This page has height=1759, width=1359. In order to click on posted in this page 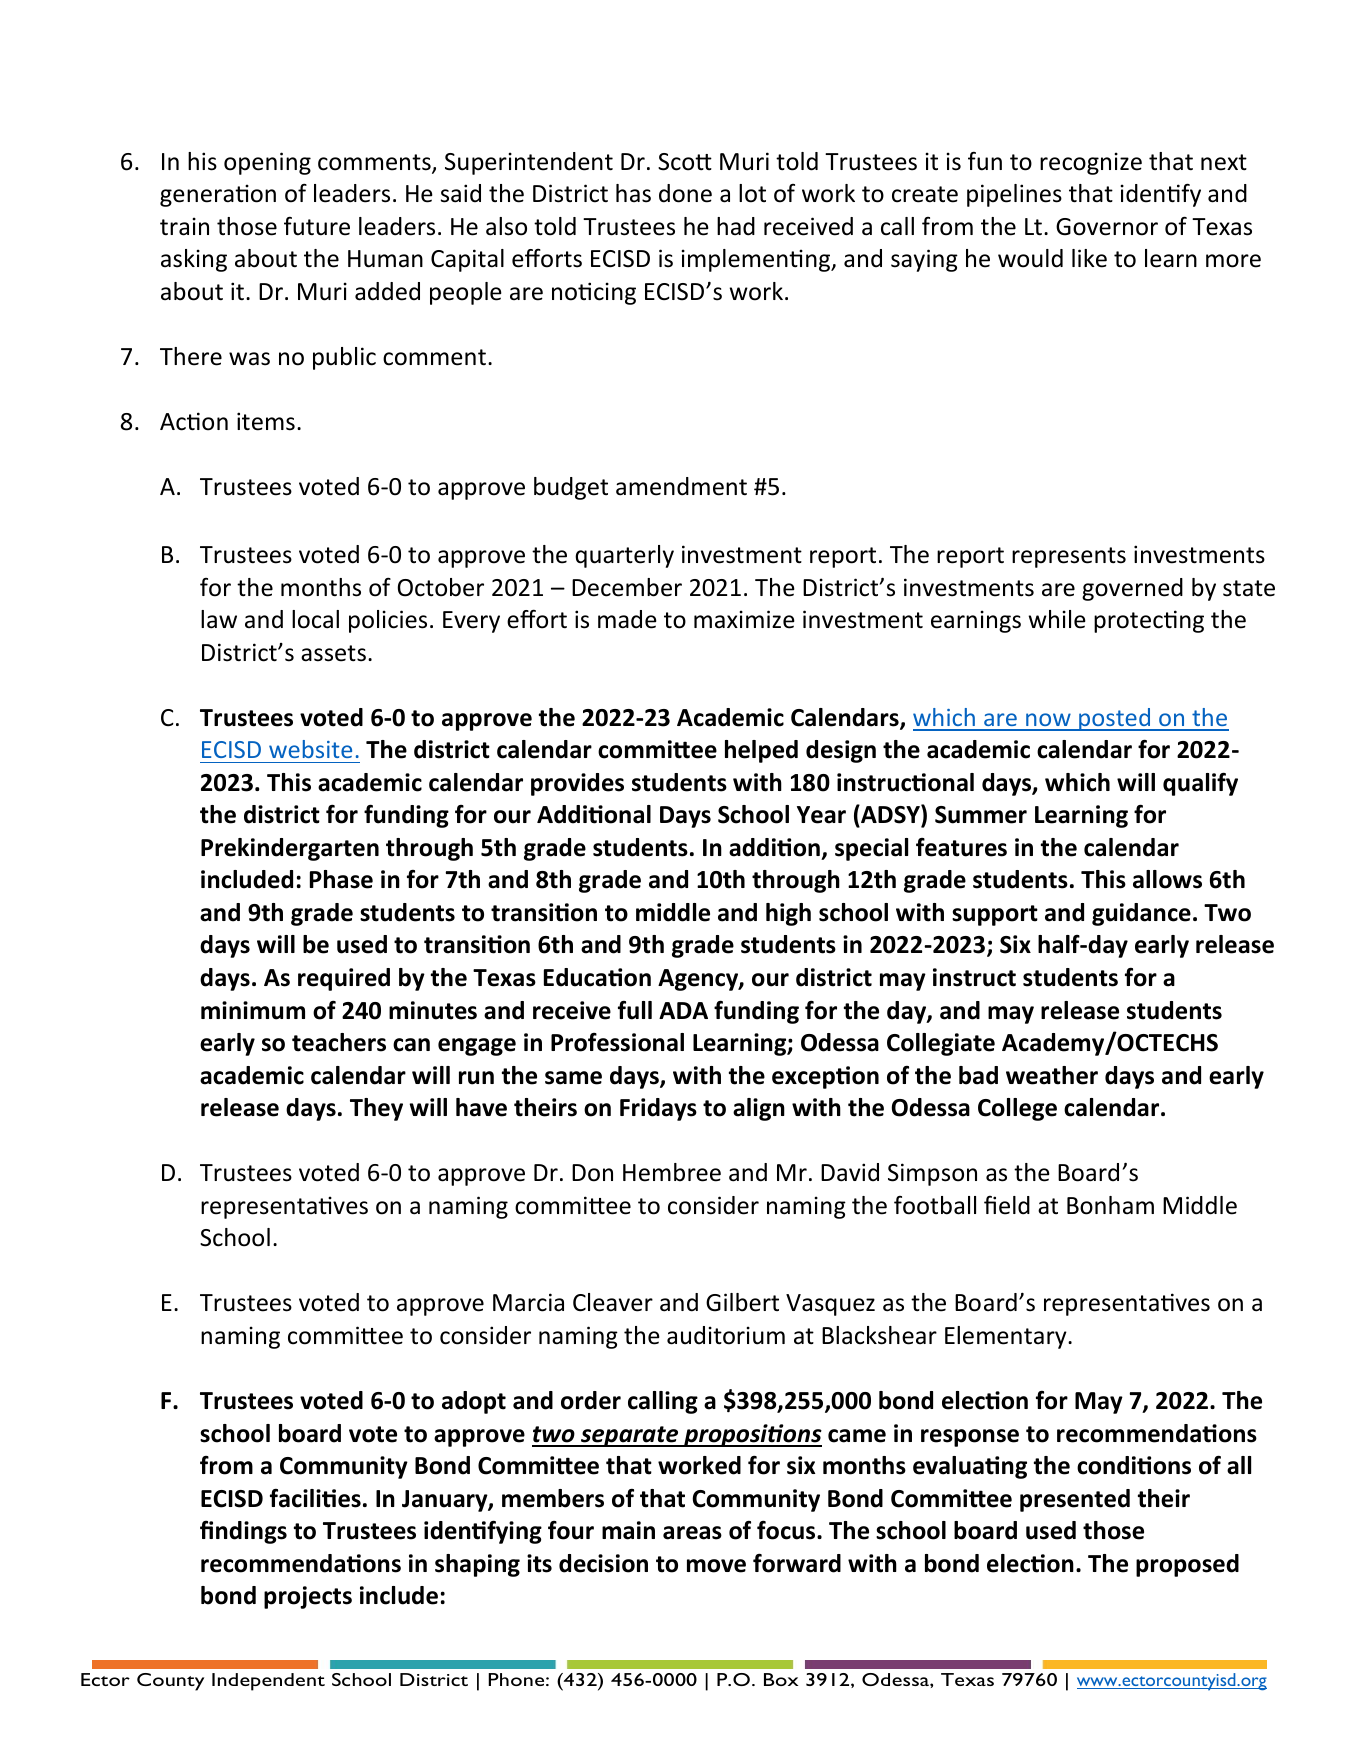, I will do `click(1114, 719)`.
